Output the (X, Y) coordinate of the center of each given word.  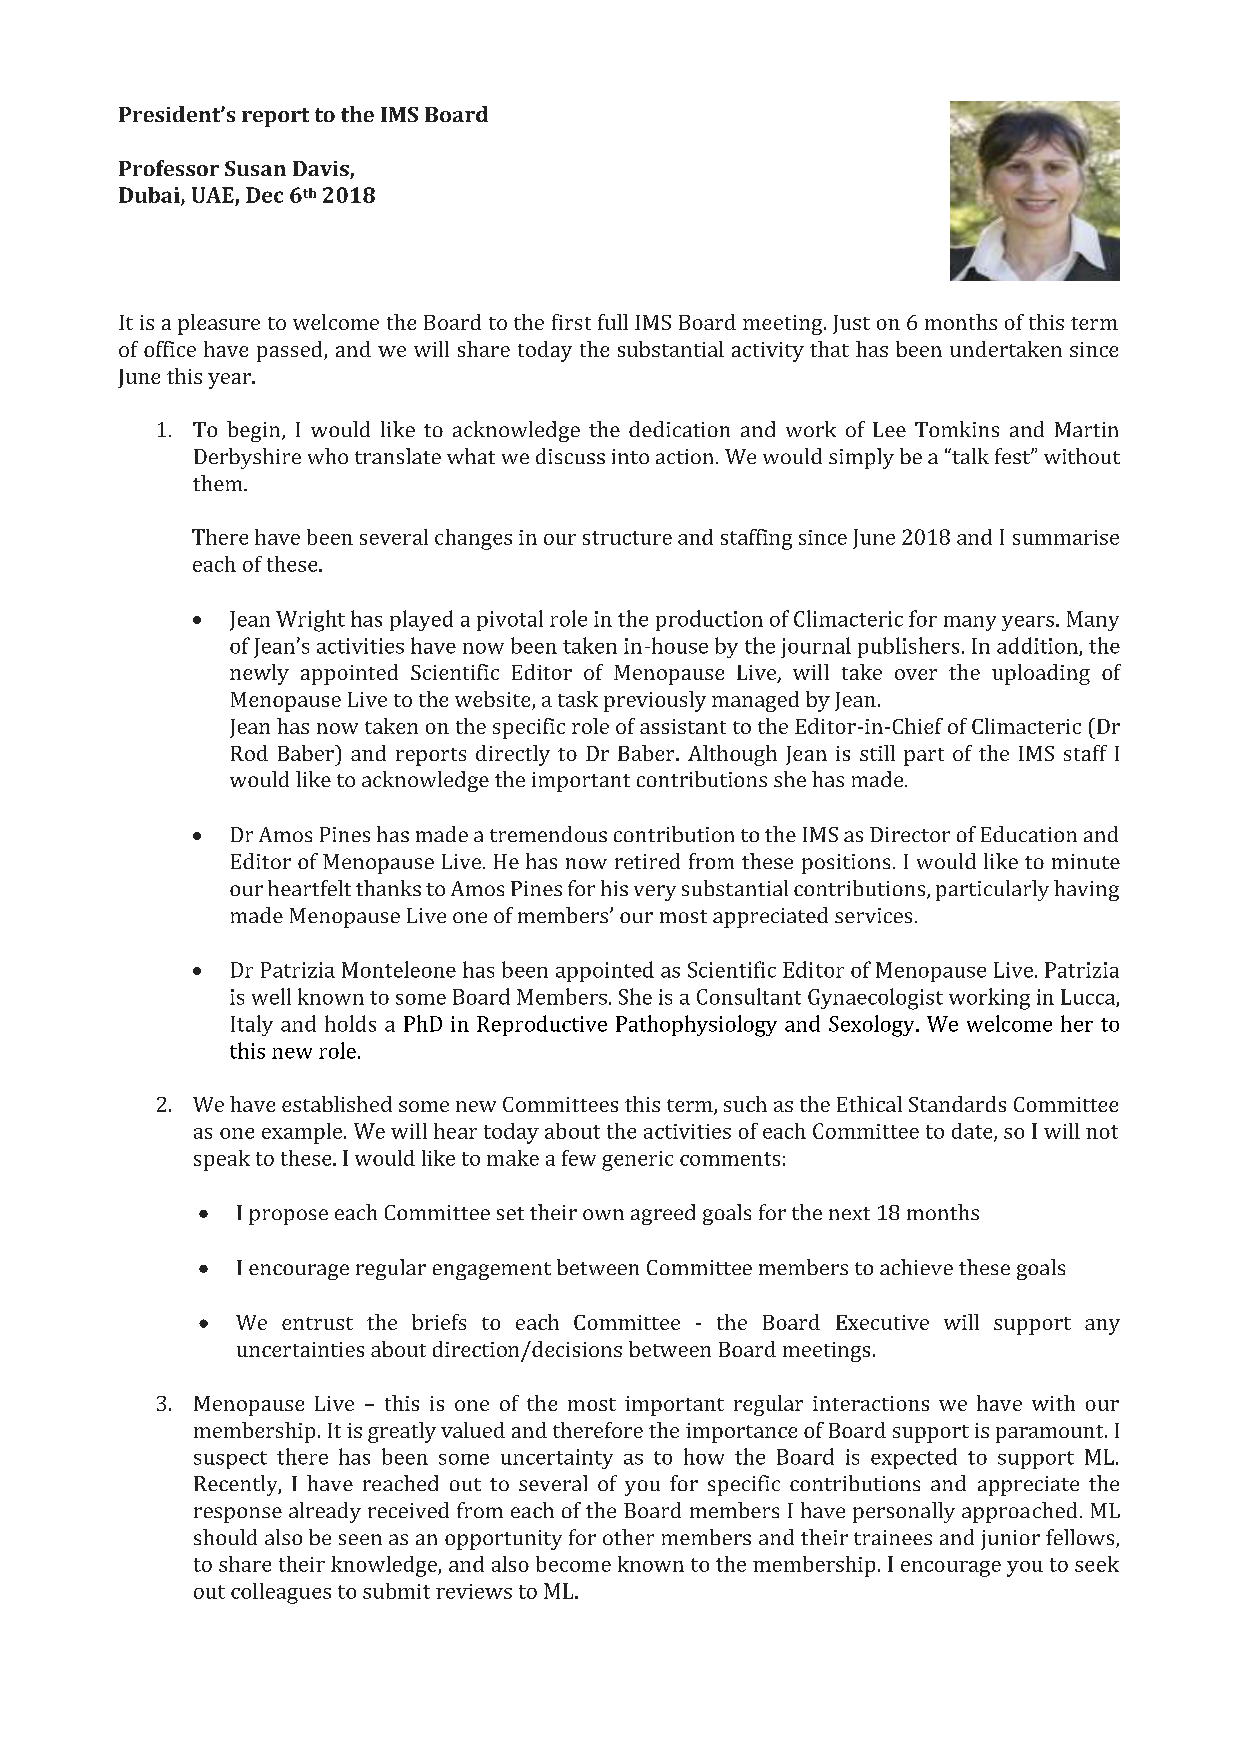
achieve (916, 1267)
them (219, 483)
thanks (388, 888)
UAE (213, 195)
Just (851, 324)
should (225, 1537)
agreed (663, 1214)
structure (627, 538)
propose (288, 1217)
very (655, 893)
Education (1029, 834)
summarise (1066, 537)
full (613, 322)
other (628, 1537)
